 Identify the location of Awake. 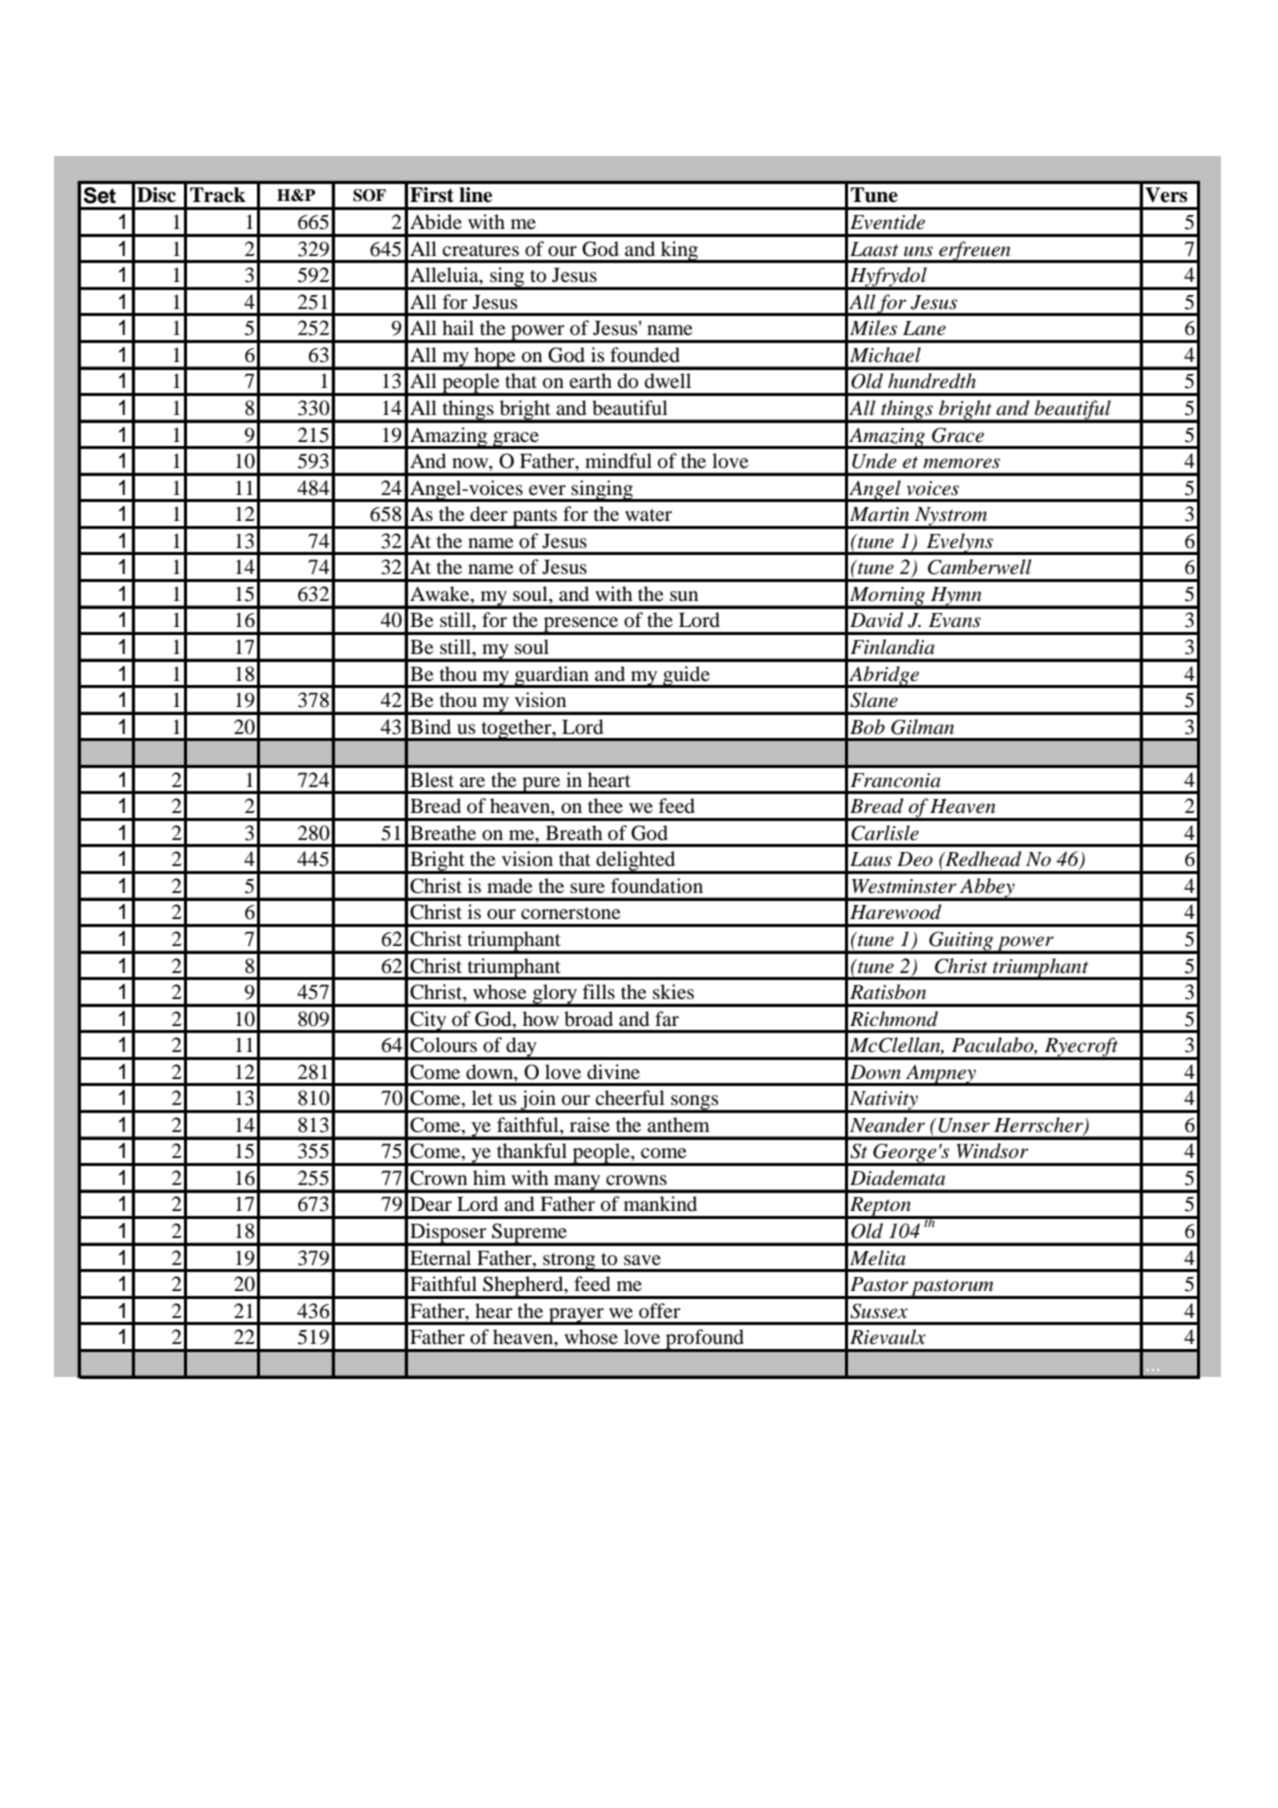
(441, 595).
